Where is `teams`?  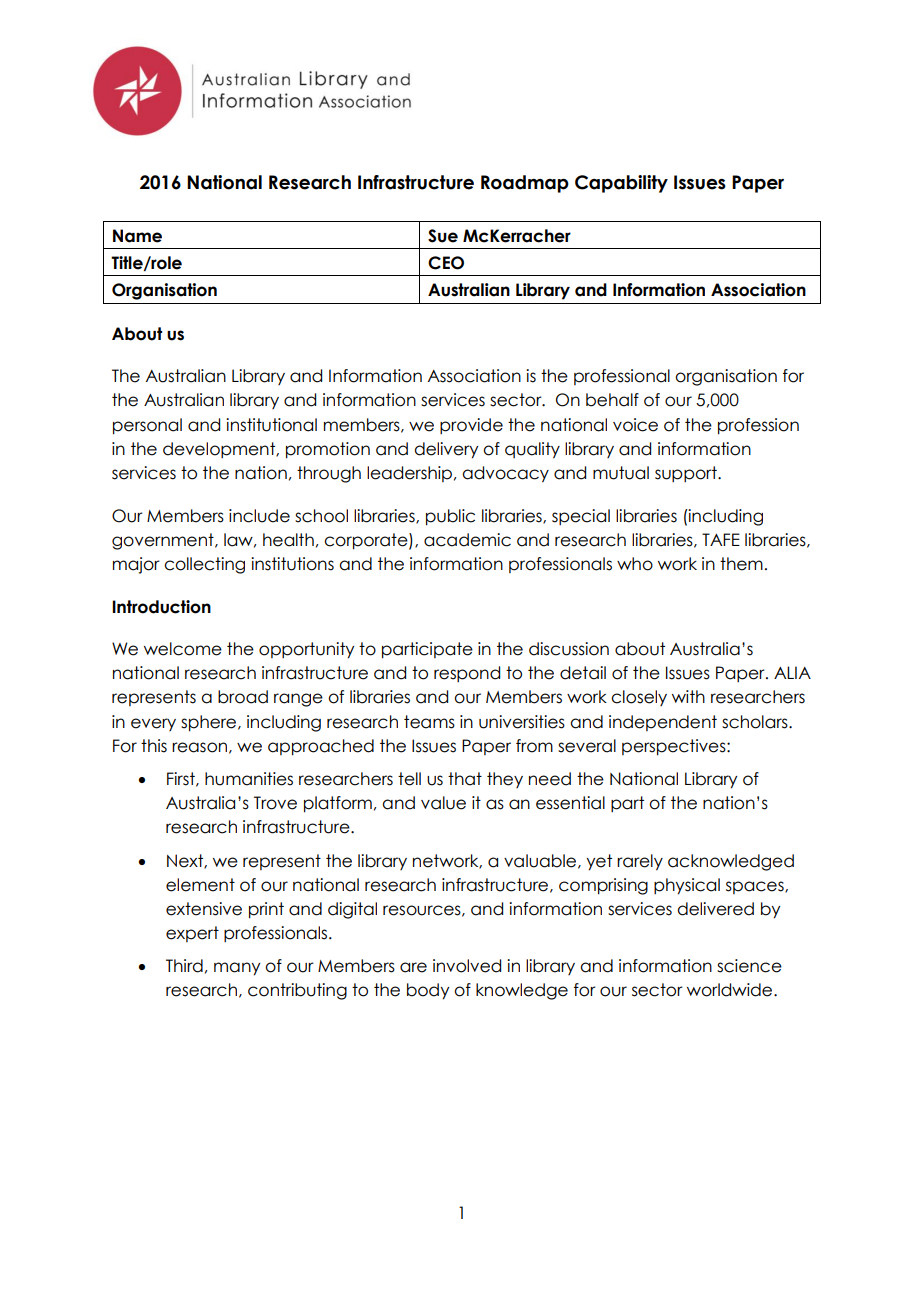 teams is located at coordinates (429, 722).
